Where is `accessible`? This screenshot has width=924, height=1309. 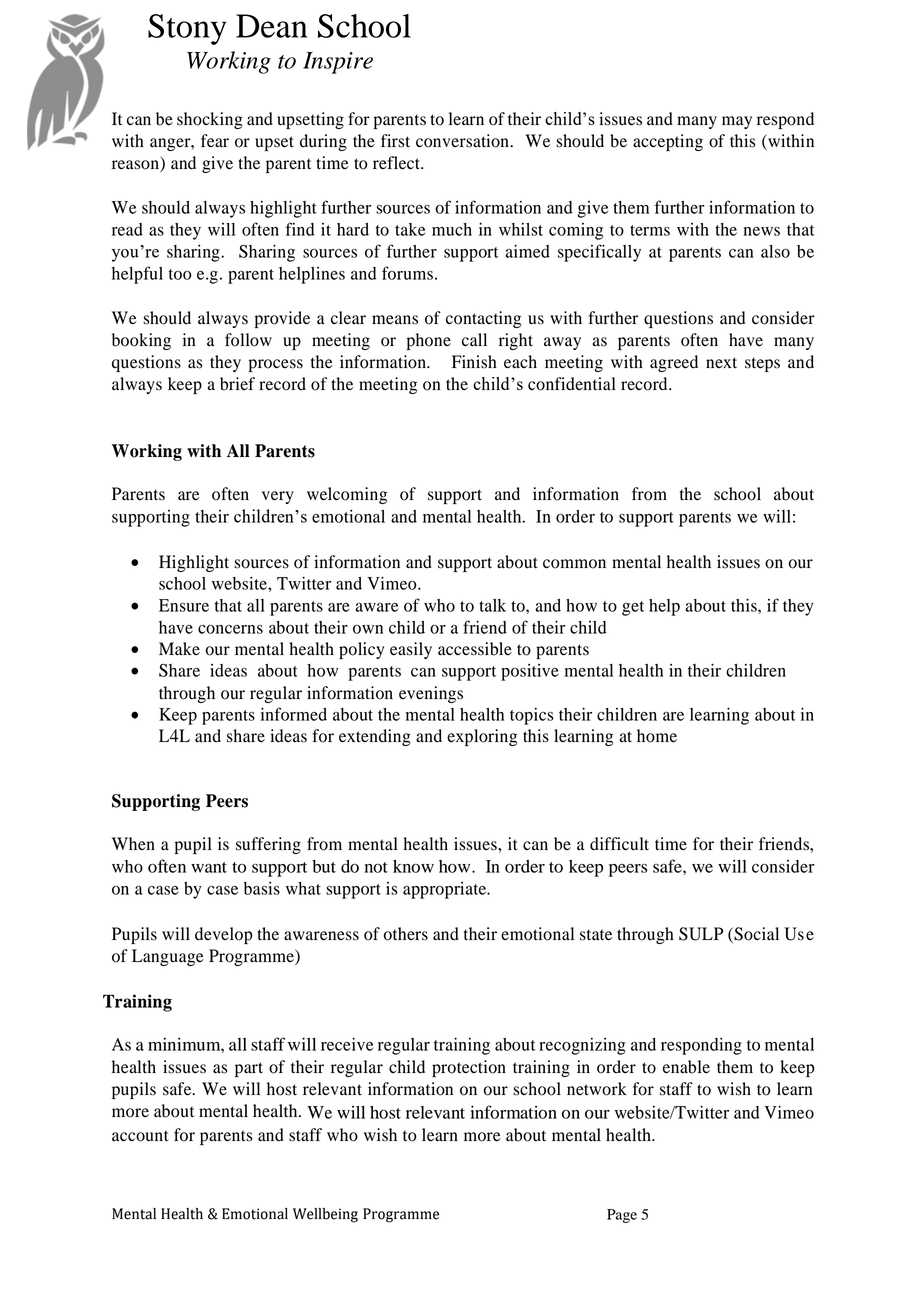
accessible is located at coordinates (475, 649).
